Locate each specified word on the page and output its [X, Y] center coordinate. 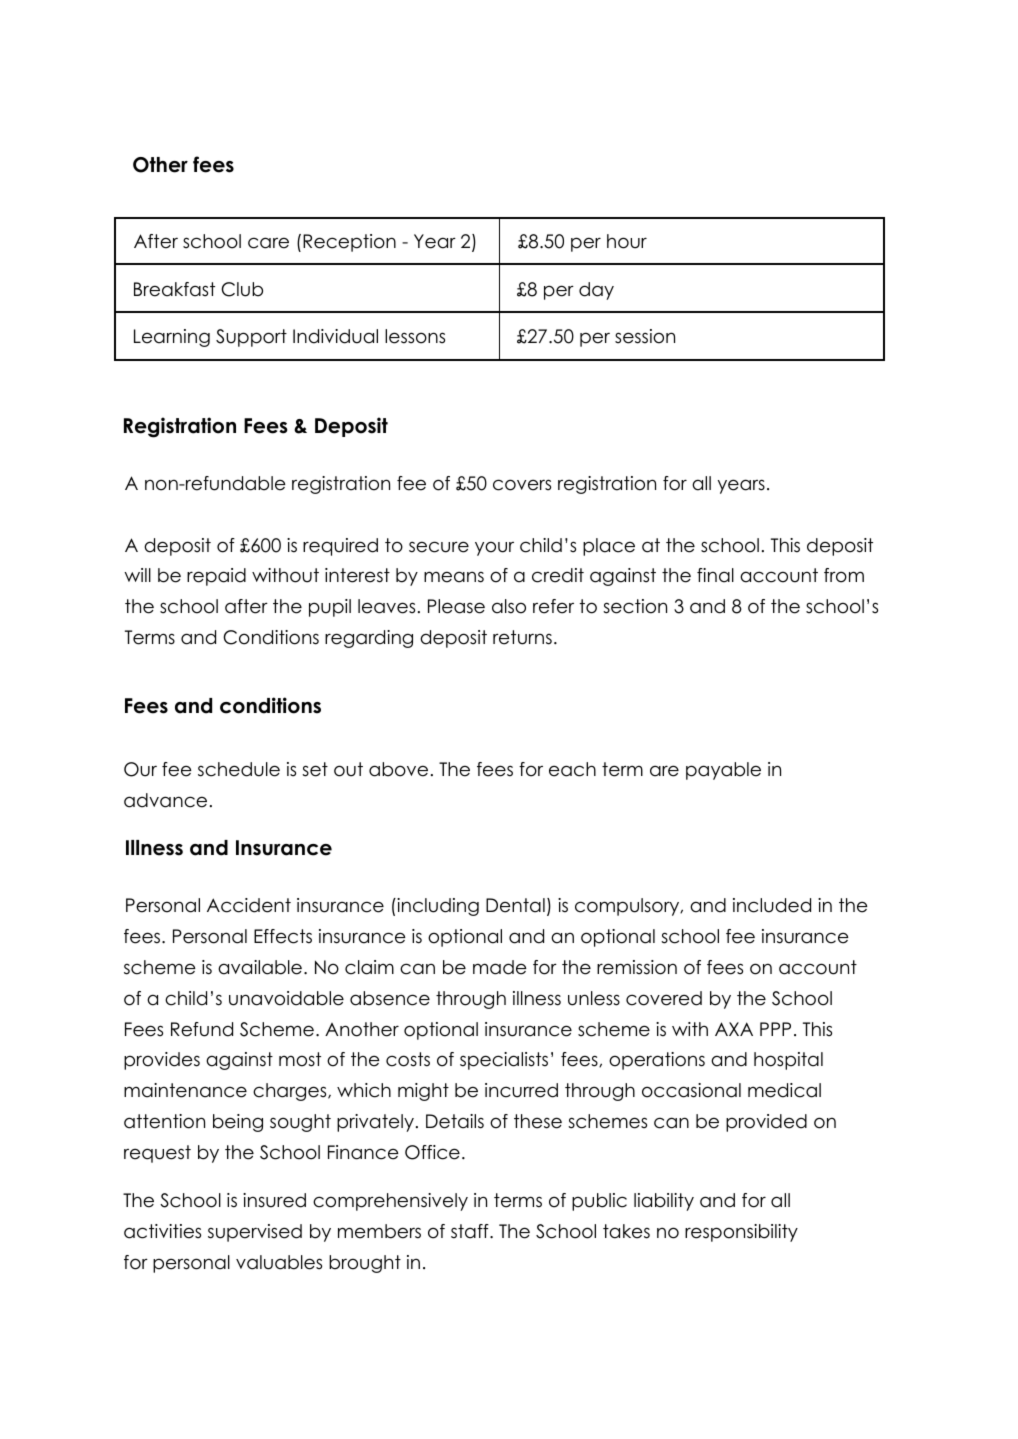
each [572, 769]
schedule [239, 769]
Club [242, 289]
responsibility [741, 1233]
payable [723, 771]
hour [627, 241]
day [596, 291]
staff [471, 1231]
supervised [255, 1233]
